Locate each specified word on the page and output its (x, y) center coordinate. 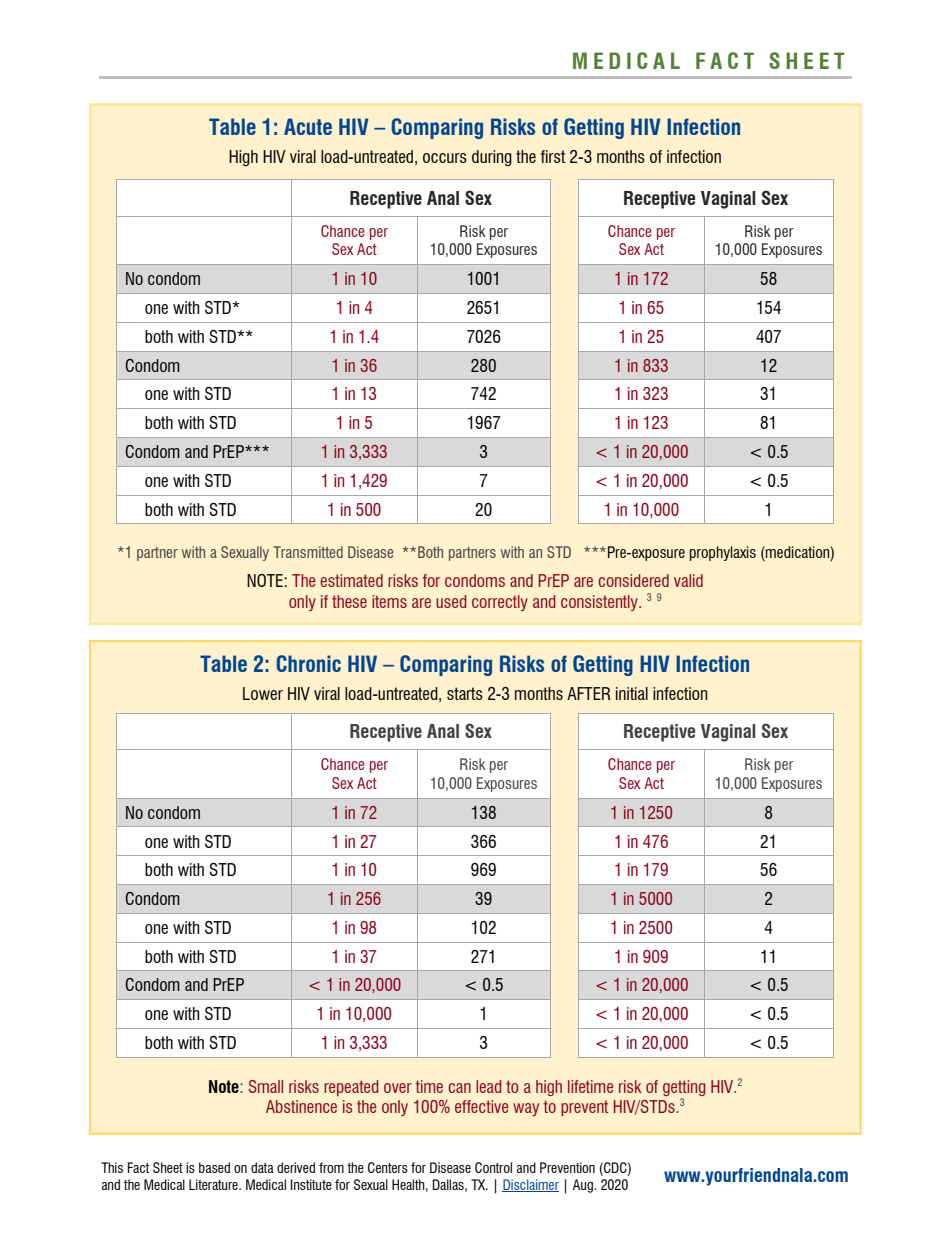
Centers (388, 1167)
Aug (584, 1186)
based (214, 1167)
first (553, 156)
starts (465, 693)
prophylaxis (723, 553)
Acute (308, 126)
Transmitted (308, 552)
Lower (263, 693)
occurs (445, 158)
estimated (351, 580)
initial (632, 693)
